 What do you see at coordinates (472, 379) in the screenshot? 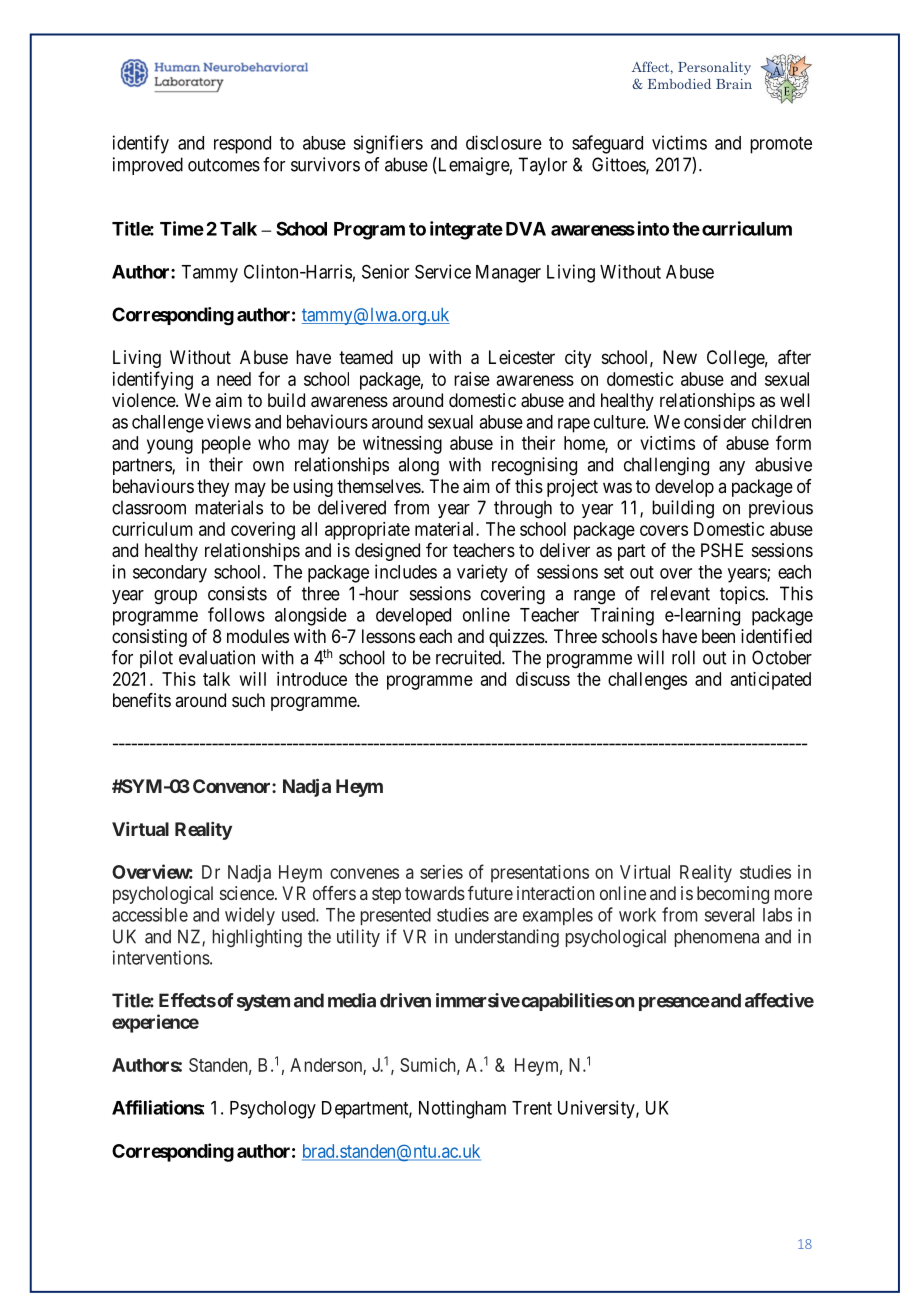
I see `raise` at bounding box center [472, 379].
